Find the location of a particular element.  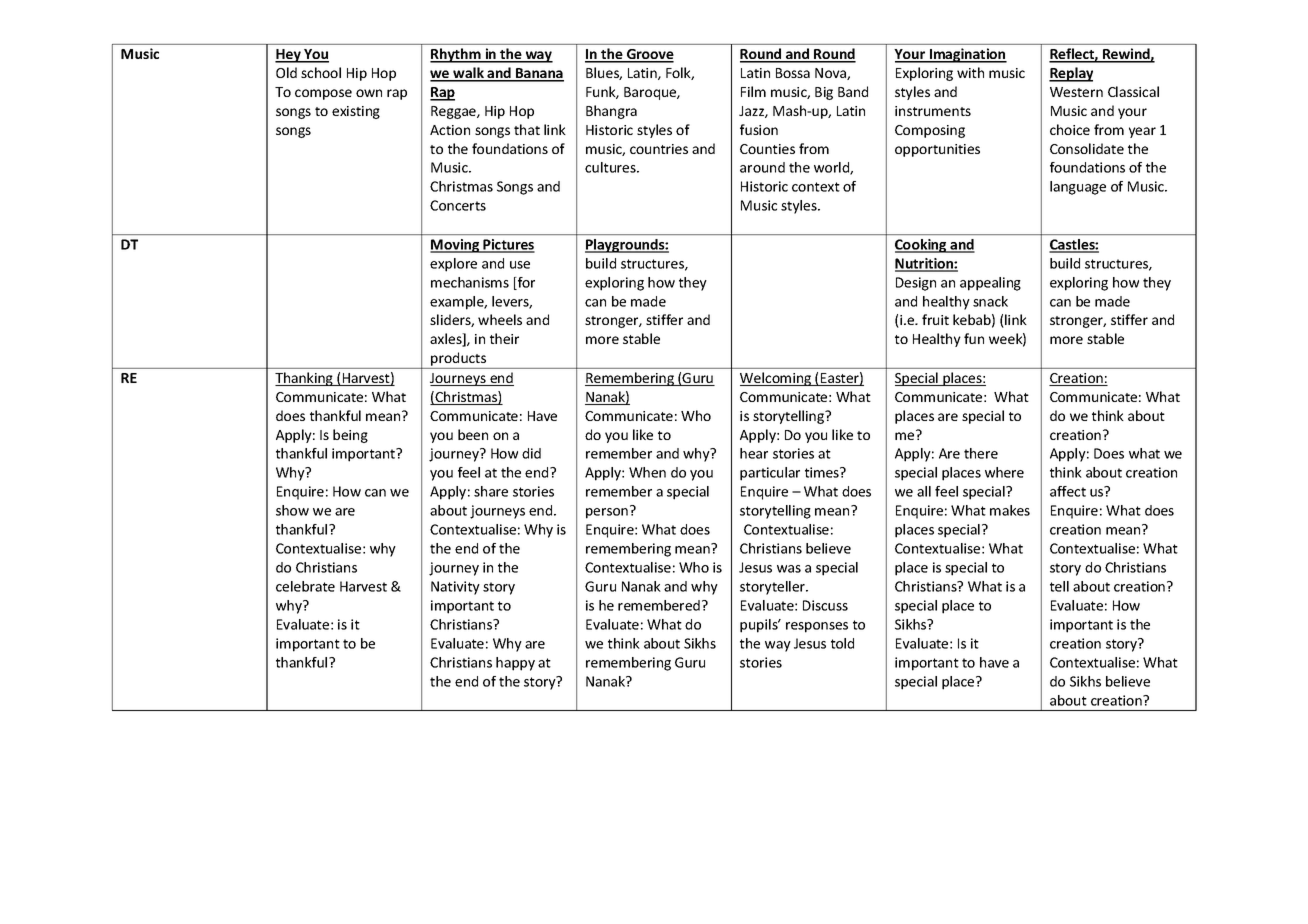

Film is located at coordinates (753, 91).
